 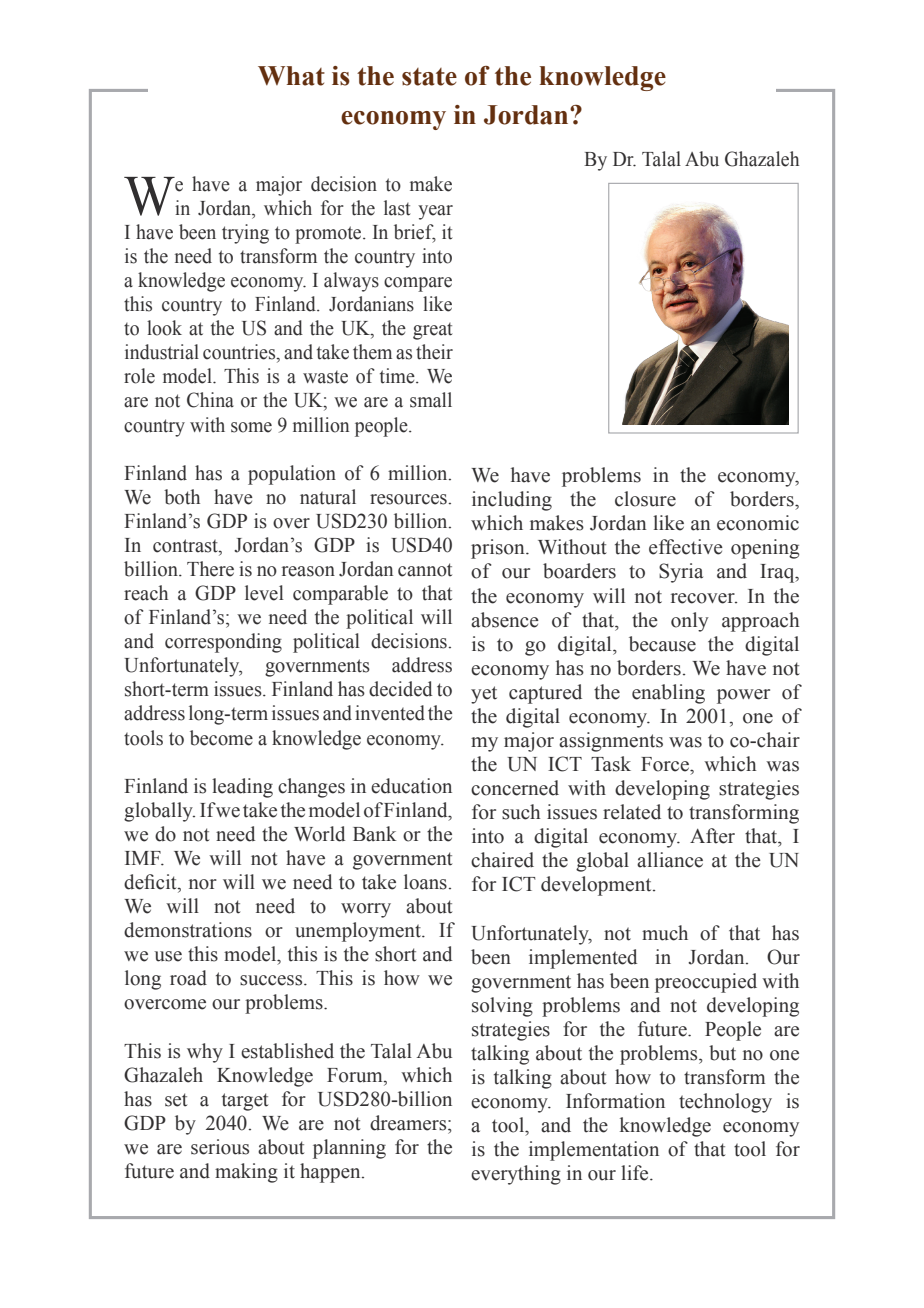 What do you see at coordinates (666, 764) in the document?
I see `Force` at bounding box center [666, 764].
